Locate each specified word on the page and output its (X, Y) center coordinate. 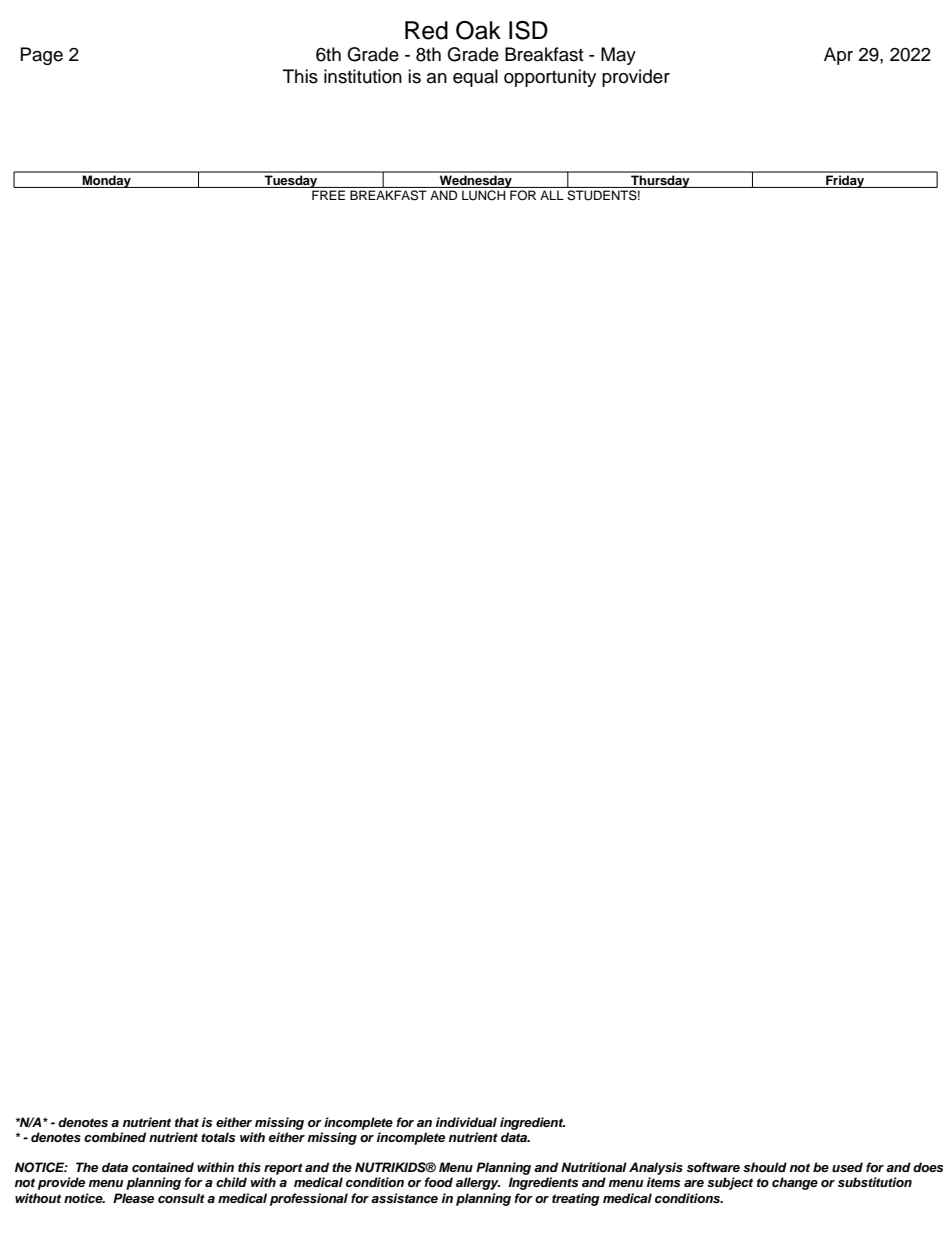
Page (42, 56)
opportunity (550, 78)
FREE (328, 195)
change (795, 1183)
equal (475, 78)
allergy (478, 1183)
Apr (838, 56)
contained (163, 1167)
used (847, 1167)
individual (466, 1122)
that (187, 1122)
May (618, 56)
